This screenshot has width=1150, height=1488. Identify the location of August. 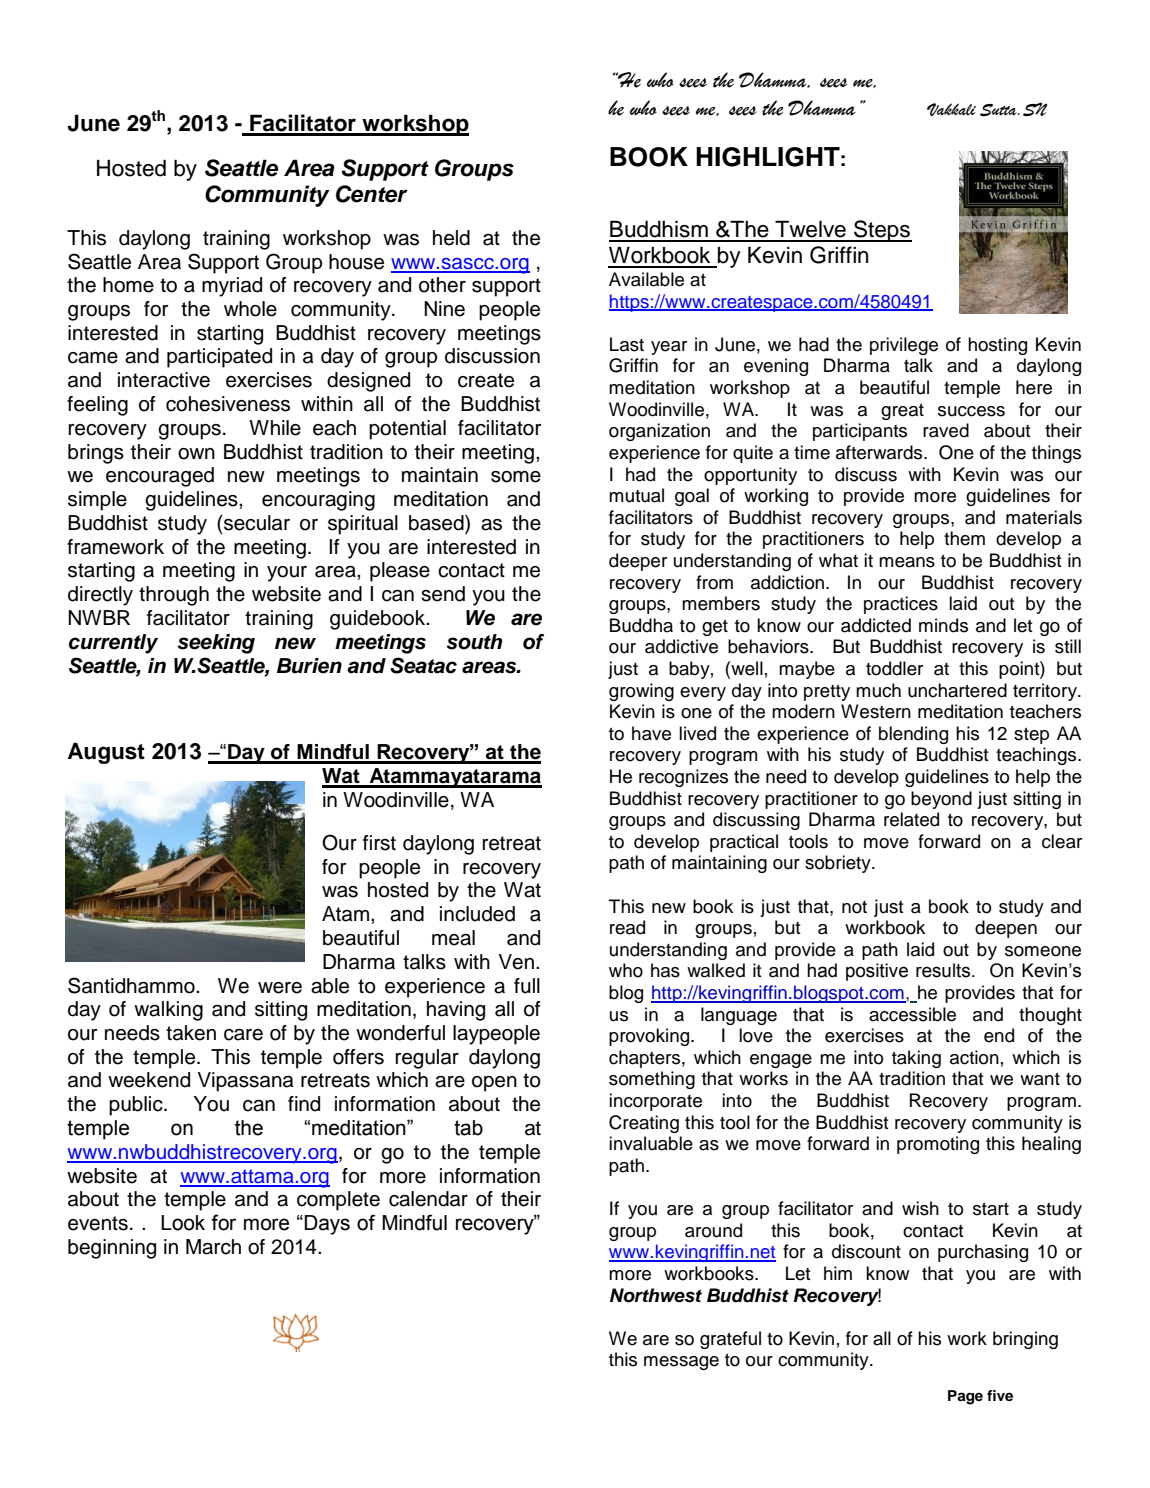
(106, 753).
